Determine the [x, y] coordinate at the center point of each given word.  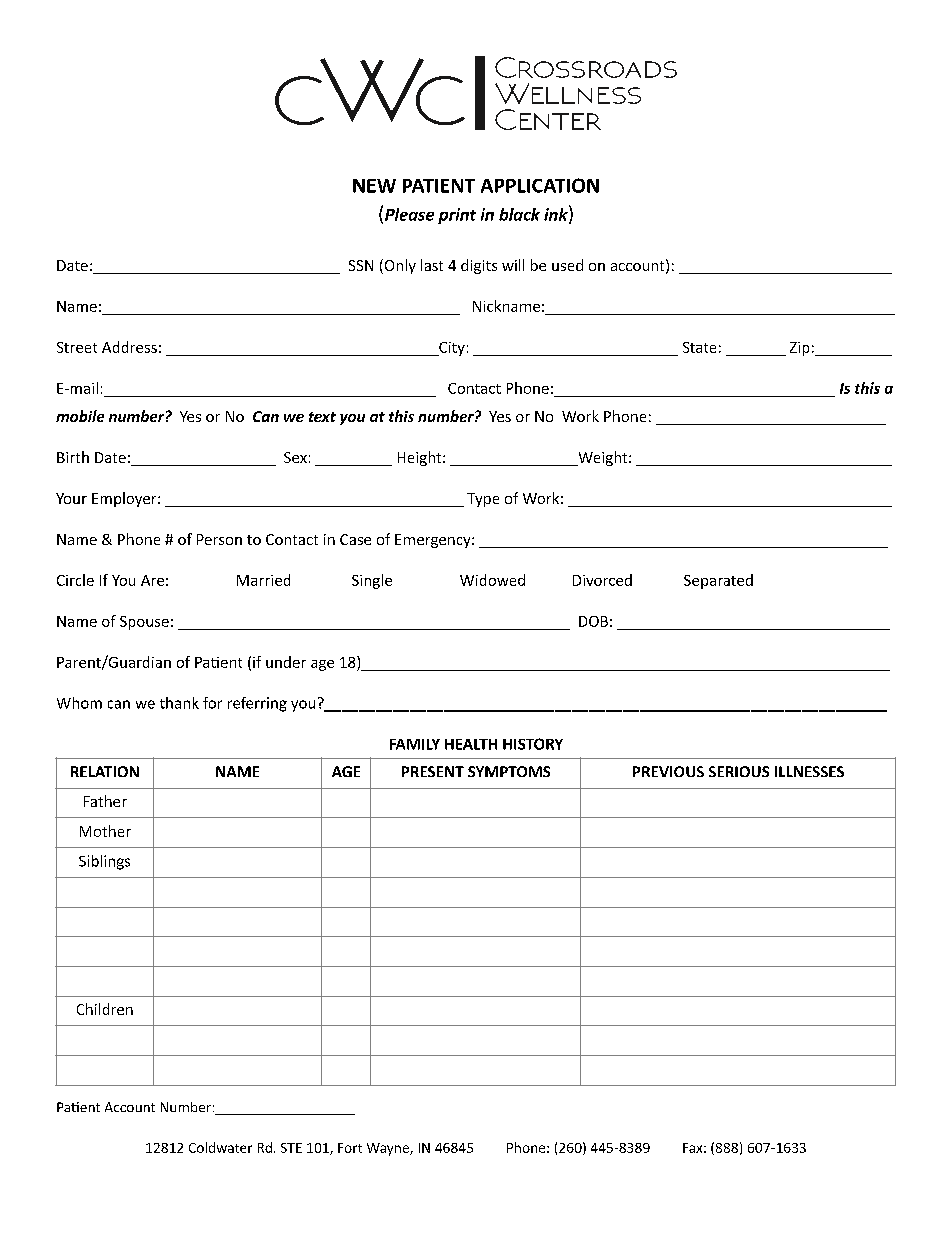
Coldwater [220, 1147]
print [457, 216]
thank [179, 703]
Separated [718, 581]
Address [129, 347]
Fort [350, 1148]
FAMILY [415, 744]
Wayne [389, 1149]
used [567, 265]
